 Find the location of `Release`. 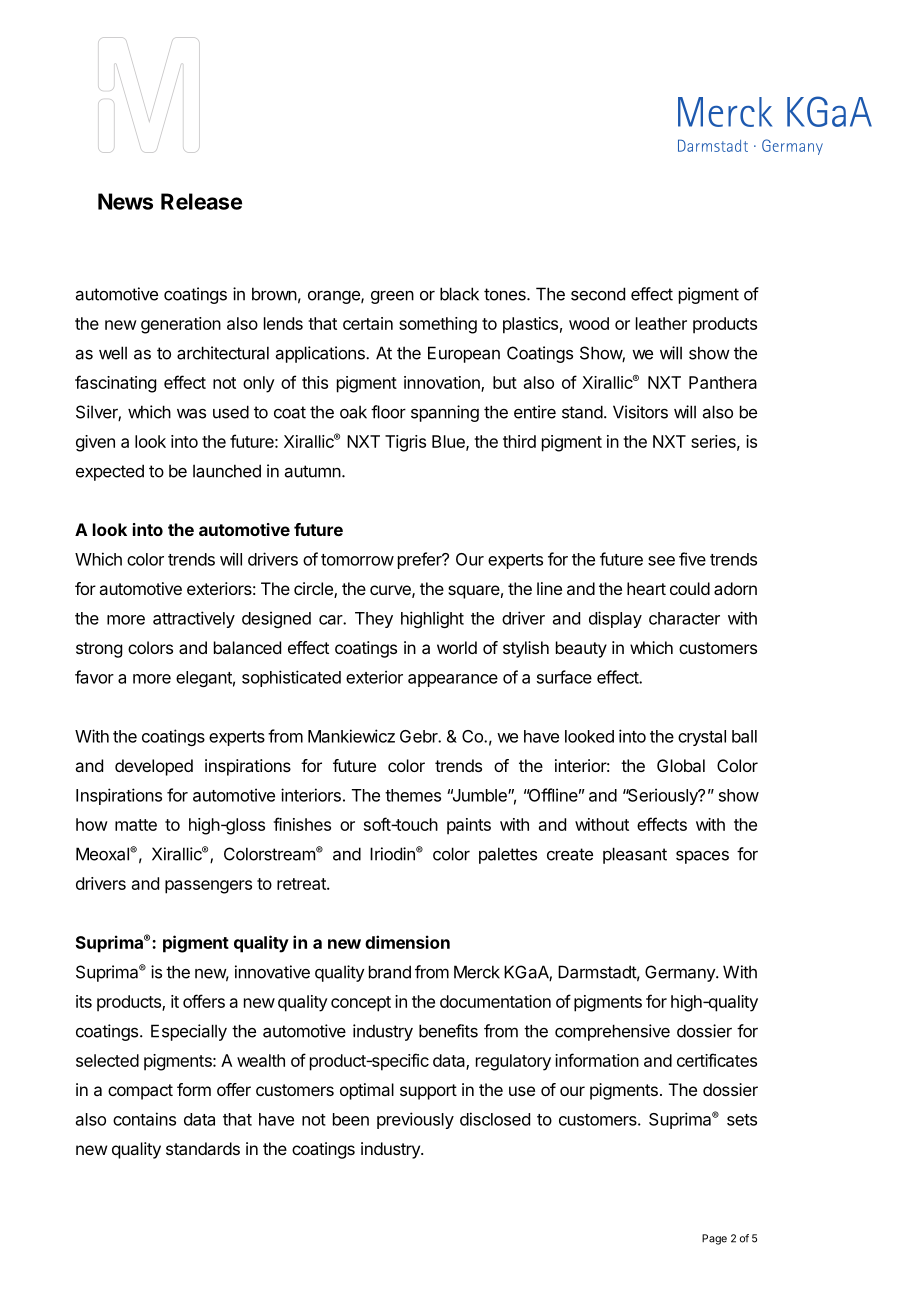

Release is located at coordinates (201, 201).
